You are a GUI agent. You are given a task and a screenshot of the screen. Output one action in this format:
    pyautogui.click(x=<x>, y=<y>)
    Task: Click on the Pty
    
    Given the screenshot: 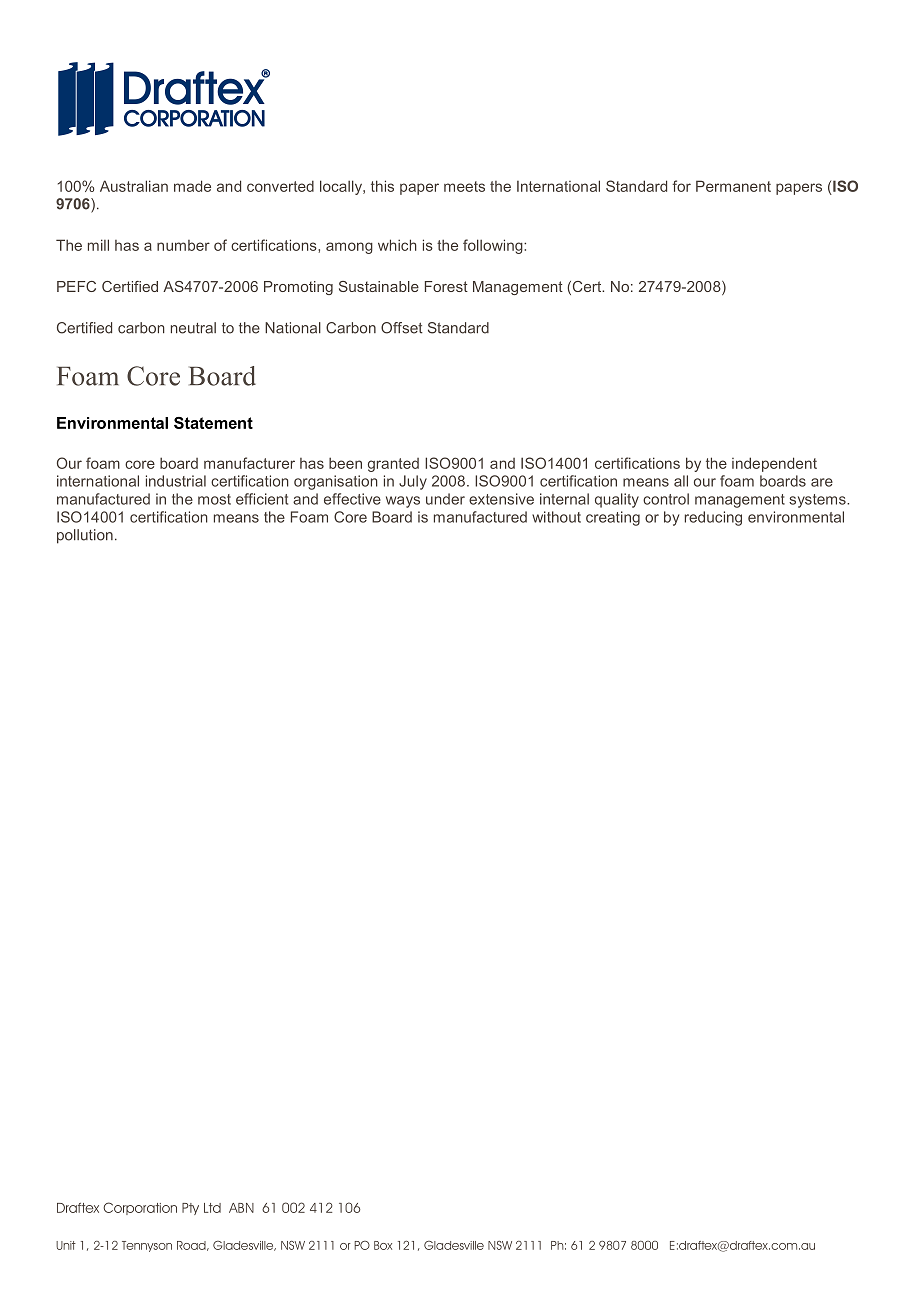 What is the action you would take?
    pyautogui.click(x=190, y=1209)
